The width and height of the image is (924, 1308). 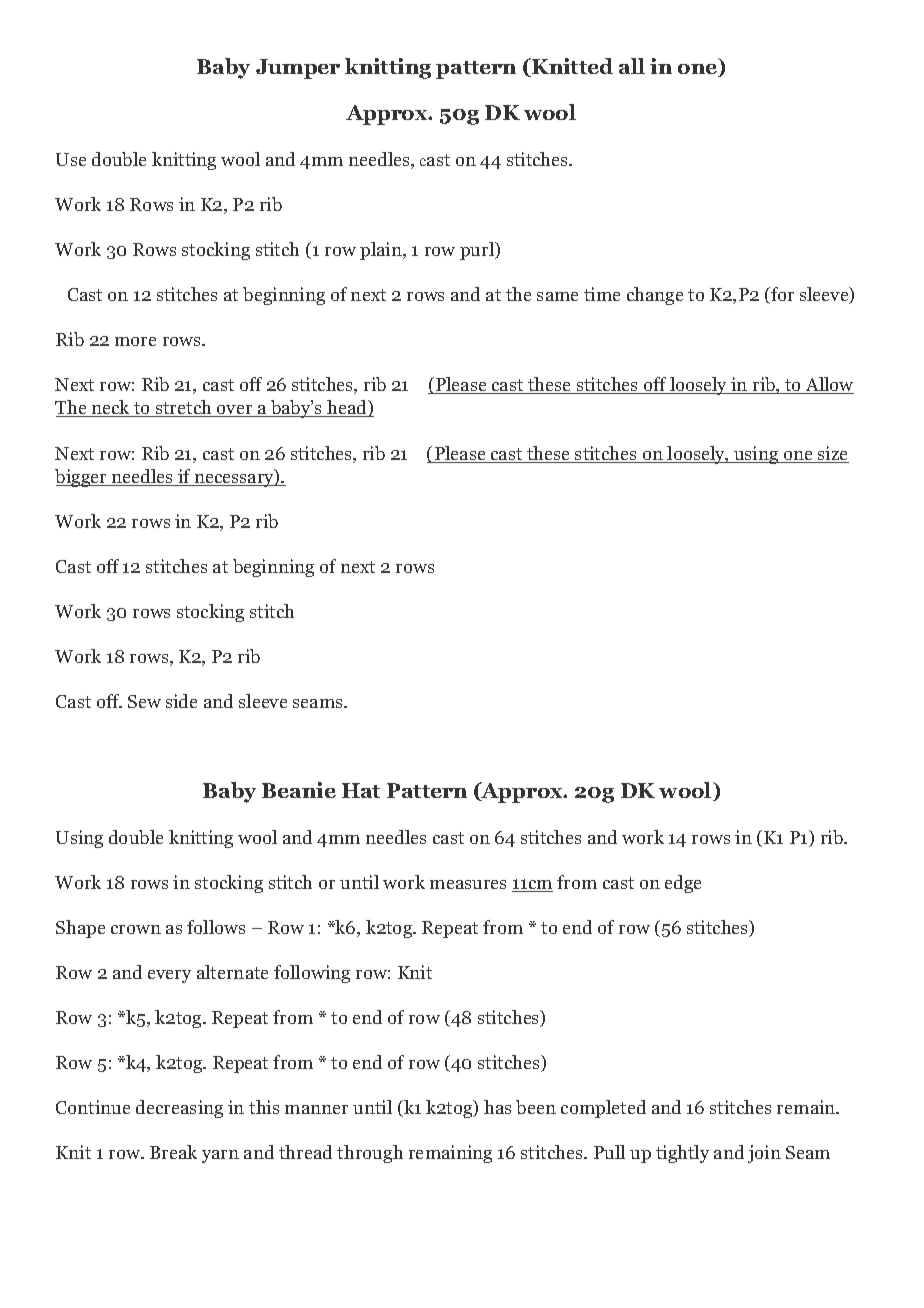 I want to click on Hat, so click(x=361, y=790).
